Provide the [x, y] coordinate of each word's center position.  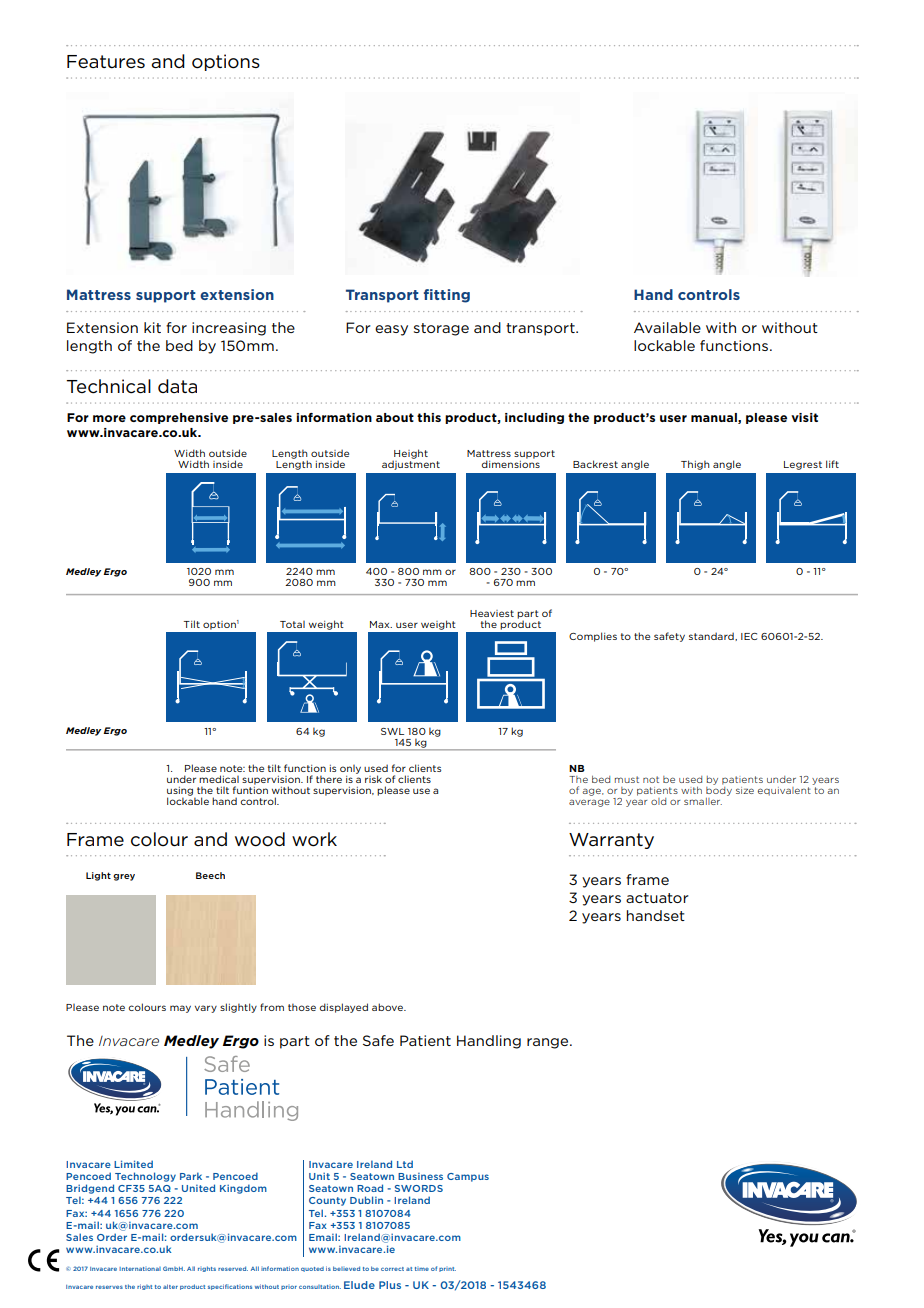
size [745, 790]
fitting [447, 296]
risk [373, 779]
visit [804, 417]
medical [219, 779]
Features [106, 62]
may [180, 1009]
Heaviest [492, 613]
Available [667, 327]
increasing [229, 329]
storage [441, 329]
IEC [749, 636]
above [388, 1007]
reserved [233, 1268]
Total [292, 624]
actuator [657, 898]
